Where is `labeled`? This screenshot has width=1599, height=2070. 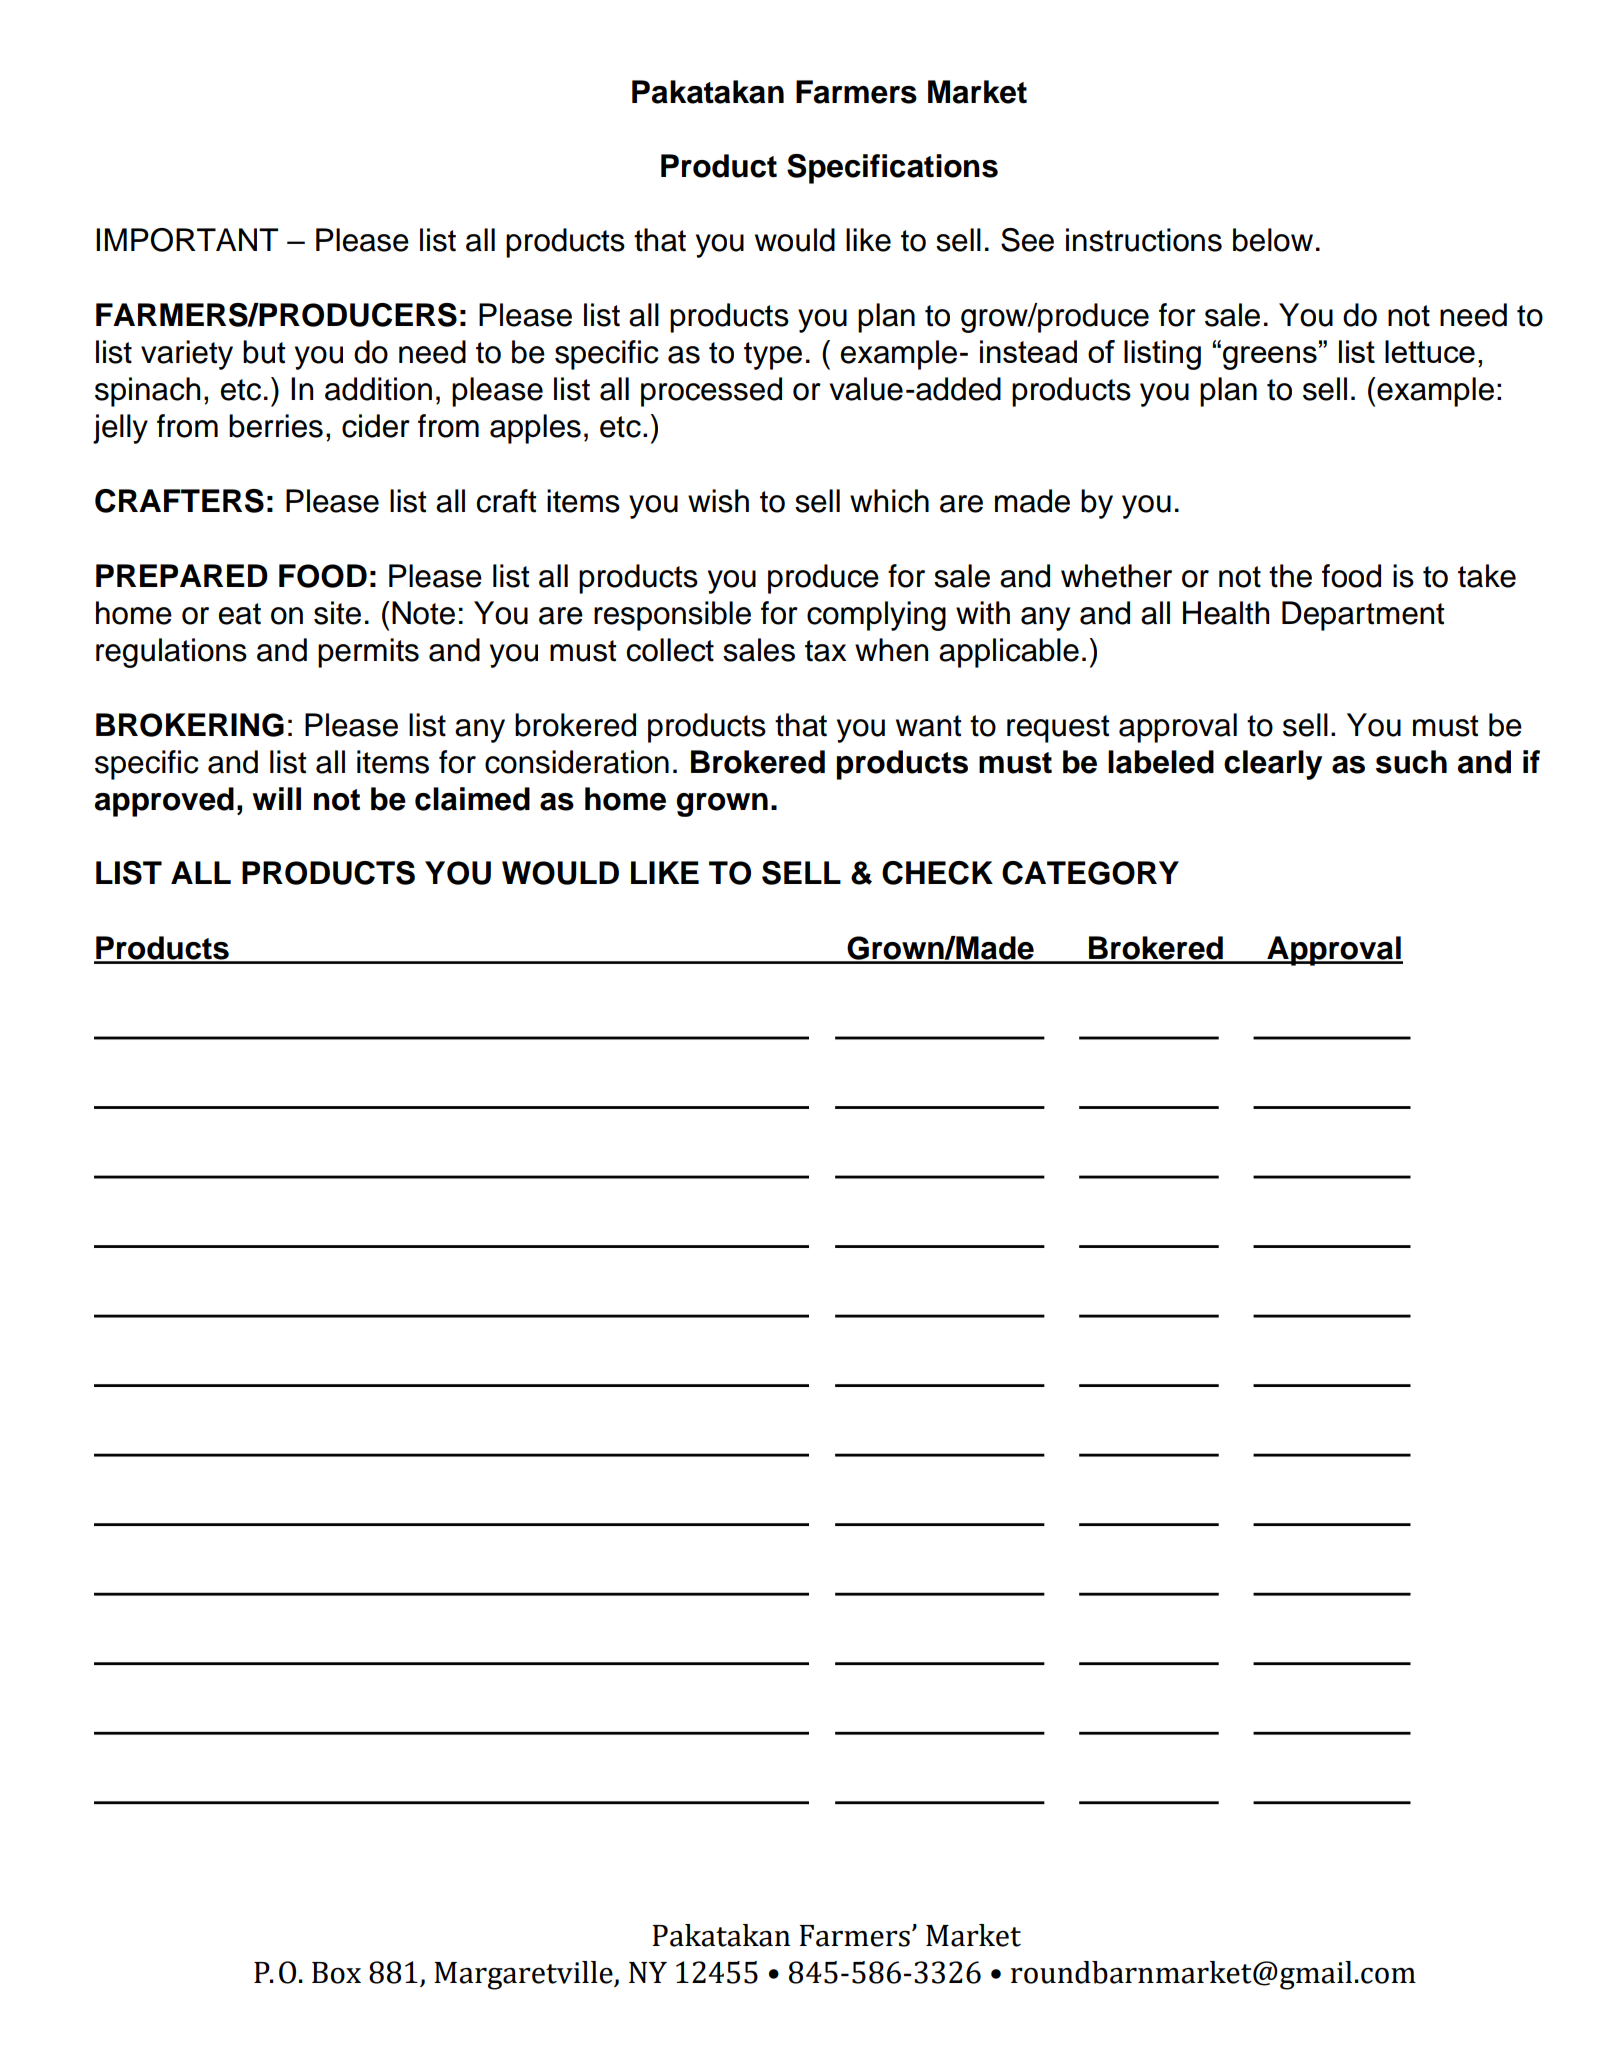 labeled is located at coordinates (1161, 762).
